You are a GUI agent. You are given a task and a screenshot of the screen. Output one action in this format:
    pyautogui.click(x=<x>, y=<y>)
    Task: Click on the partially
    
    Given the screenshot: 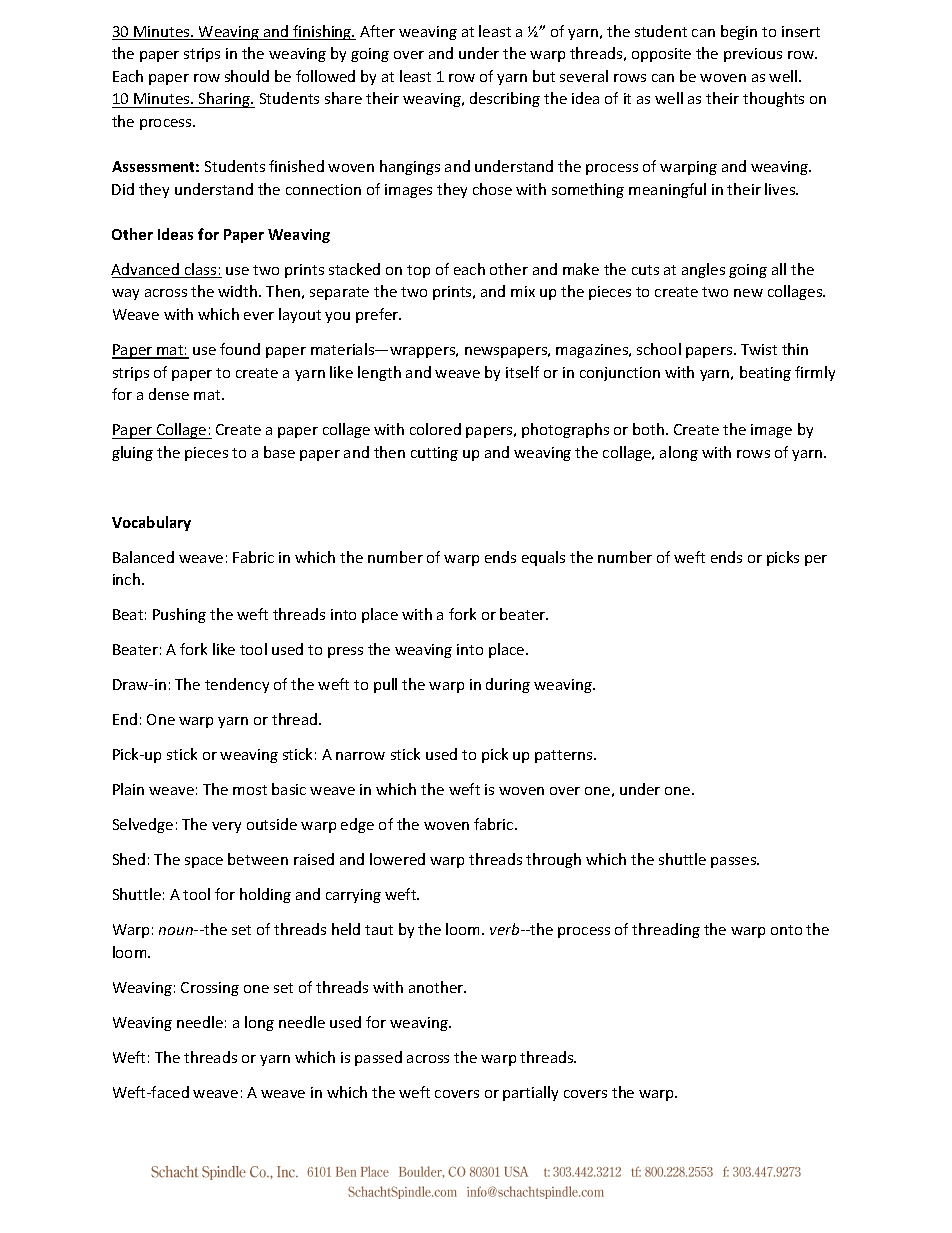 What is the action you would take?
    pyautogui.click(x=530, y=1093)
